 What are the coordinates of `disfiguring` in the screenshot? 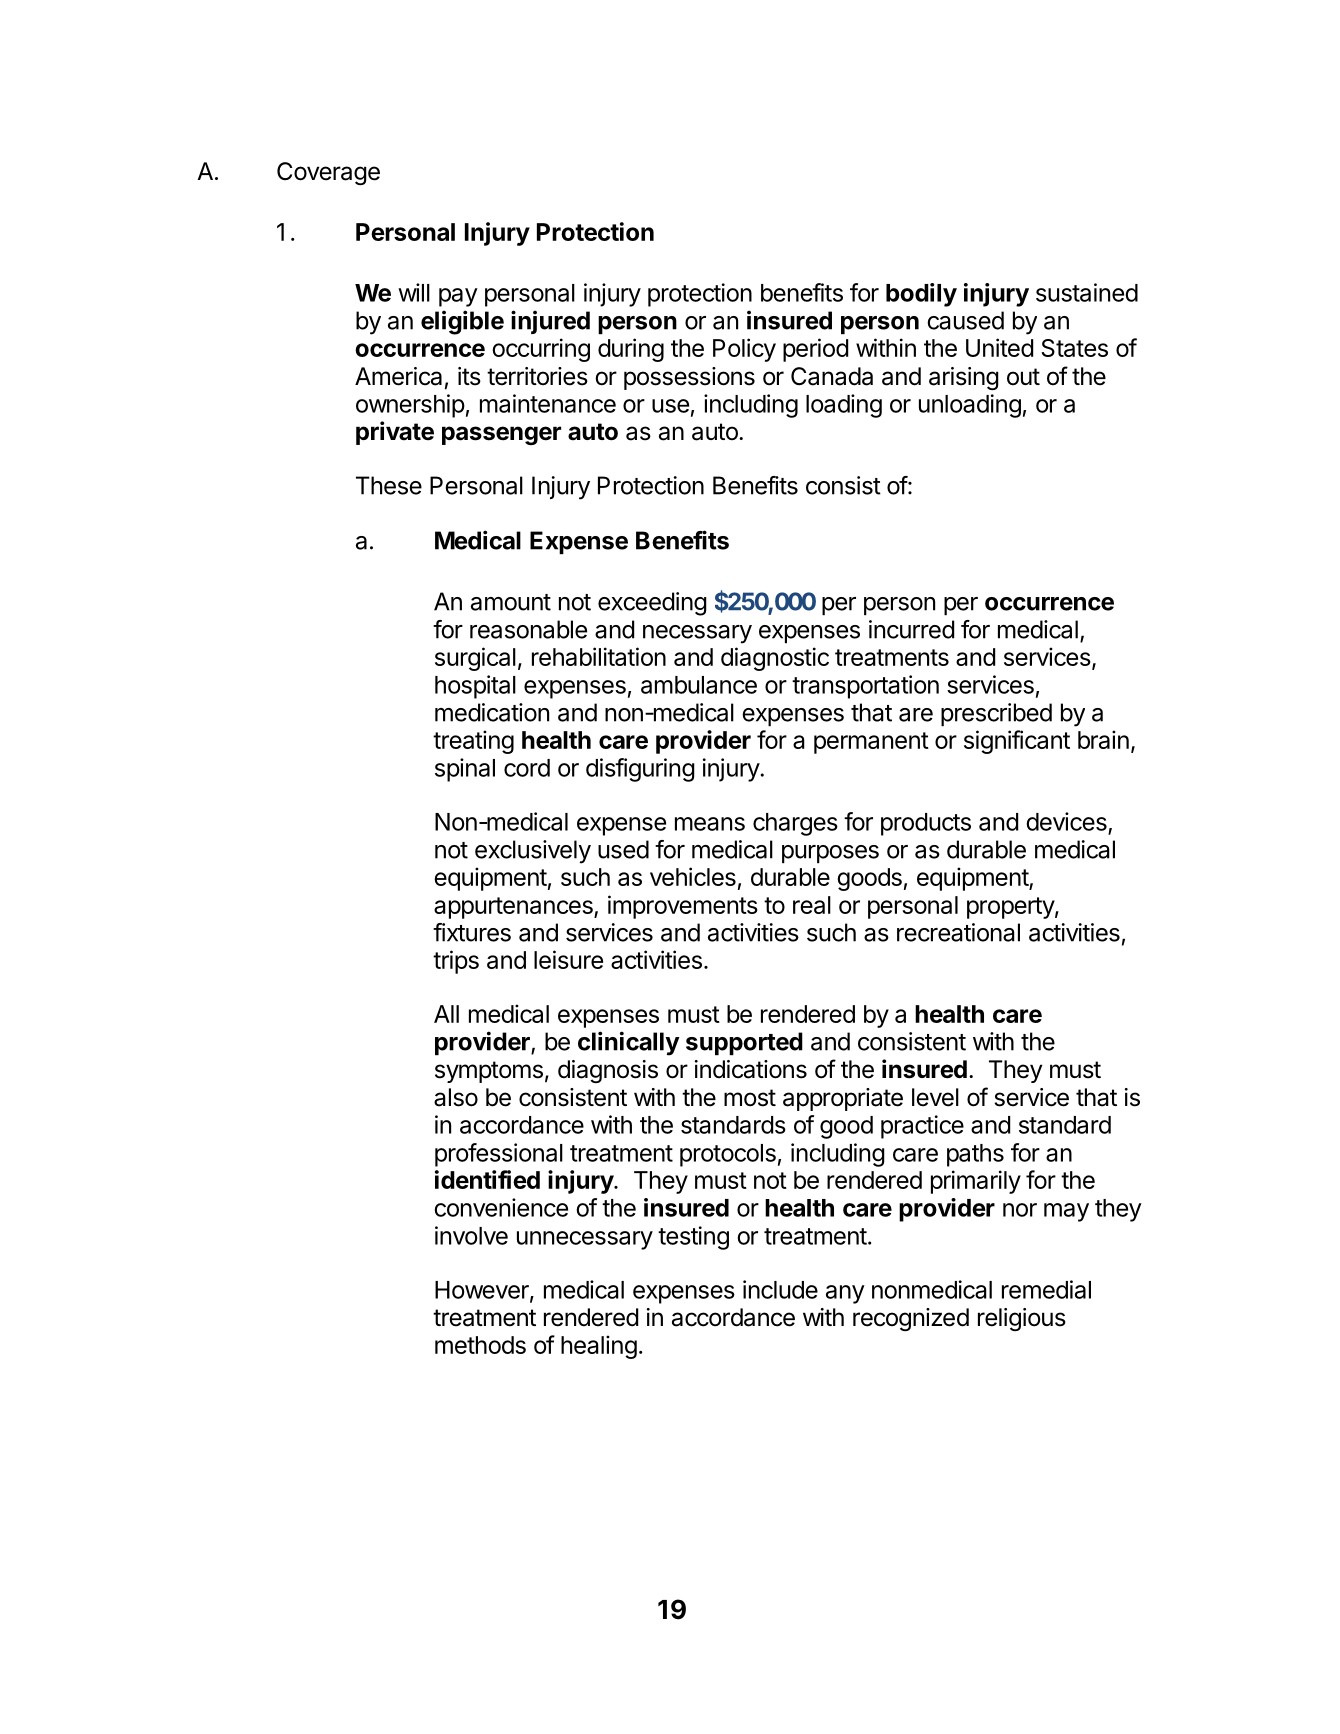 It's located at (640, 770).
